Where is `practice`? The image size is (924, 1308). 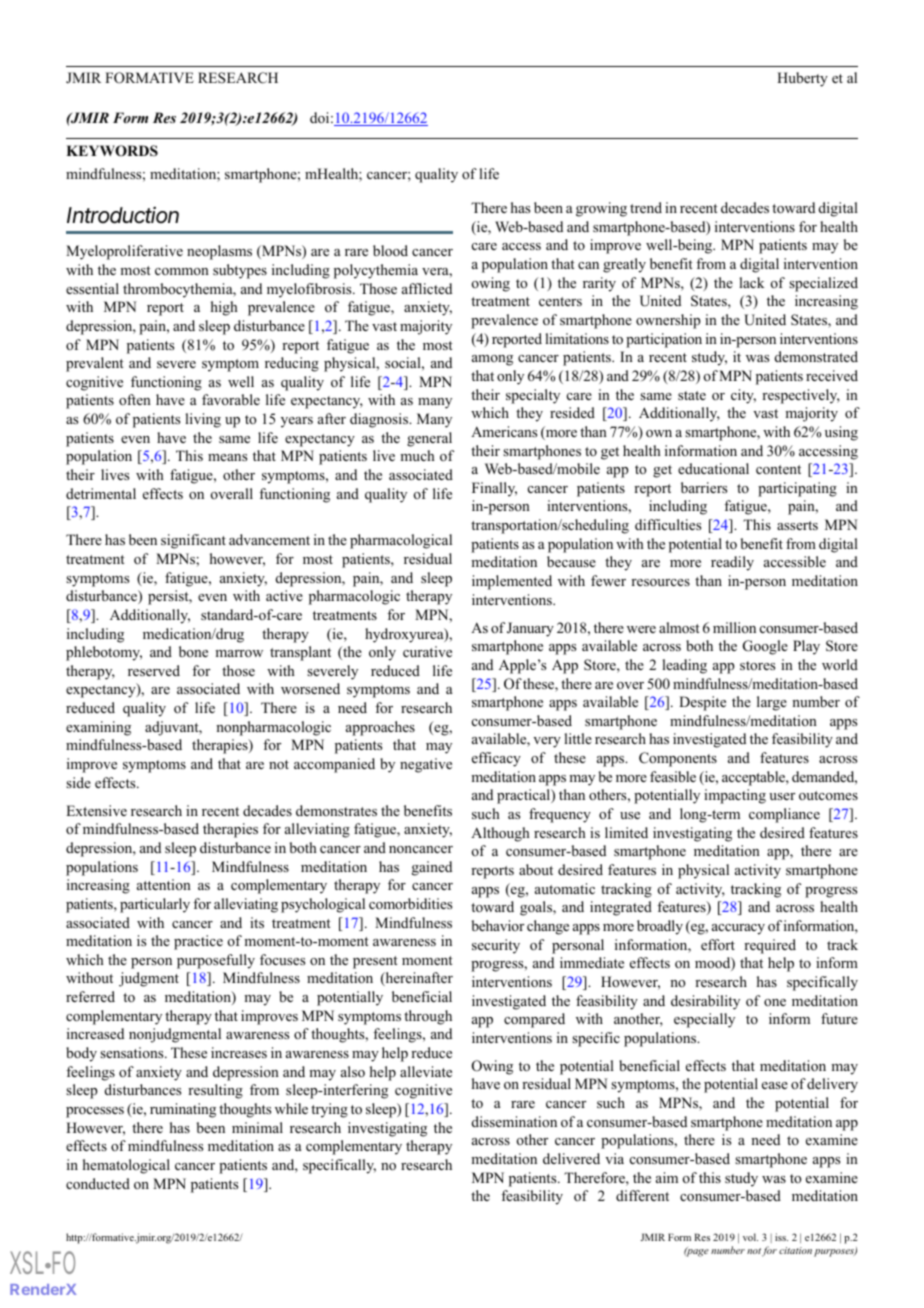 practice is located at coordinates (198, 942).
